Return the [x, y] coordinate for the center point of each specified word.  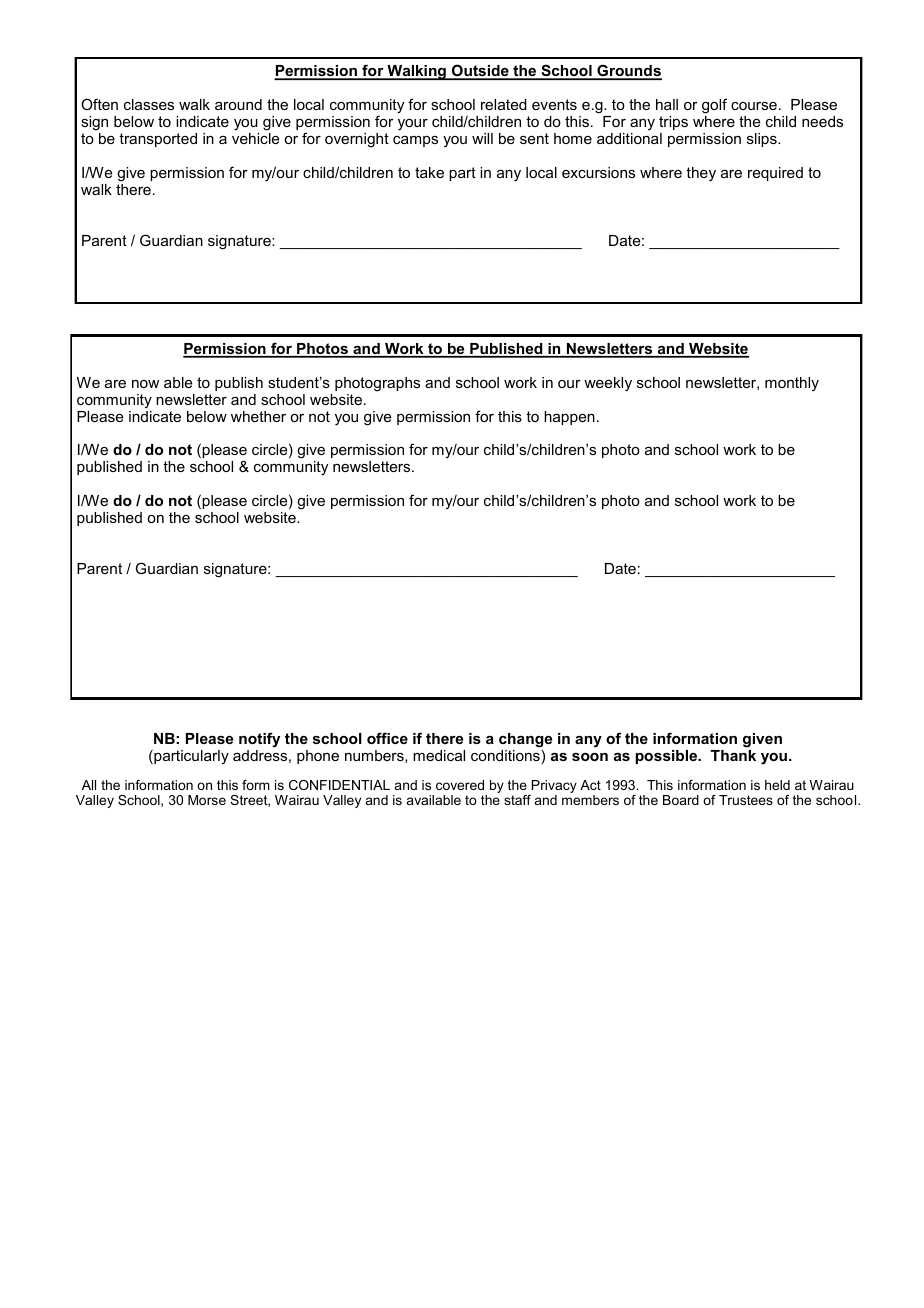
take [429, 172]
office [387, 738]
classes [149, 104]
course [754, 106]
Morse [207, 800]
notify [259, 740]
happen [569, 418]
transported [158, 140]
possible [667, 757]
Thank [733, 755]
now [145, 384]
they [701, 174]
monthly [792, 384]
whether [258, 416]
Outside [480, 72]
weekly [608, 384]
